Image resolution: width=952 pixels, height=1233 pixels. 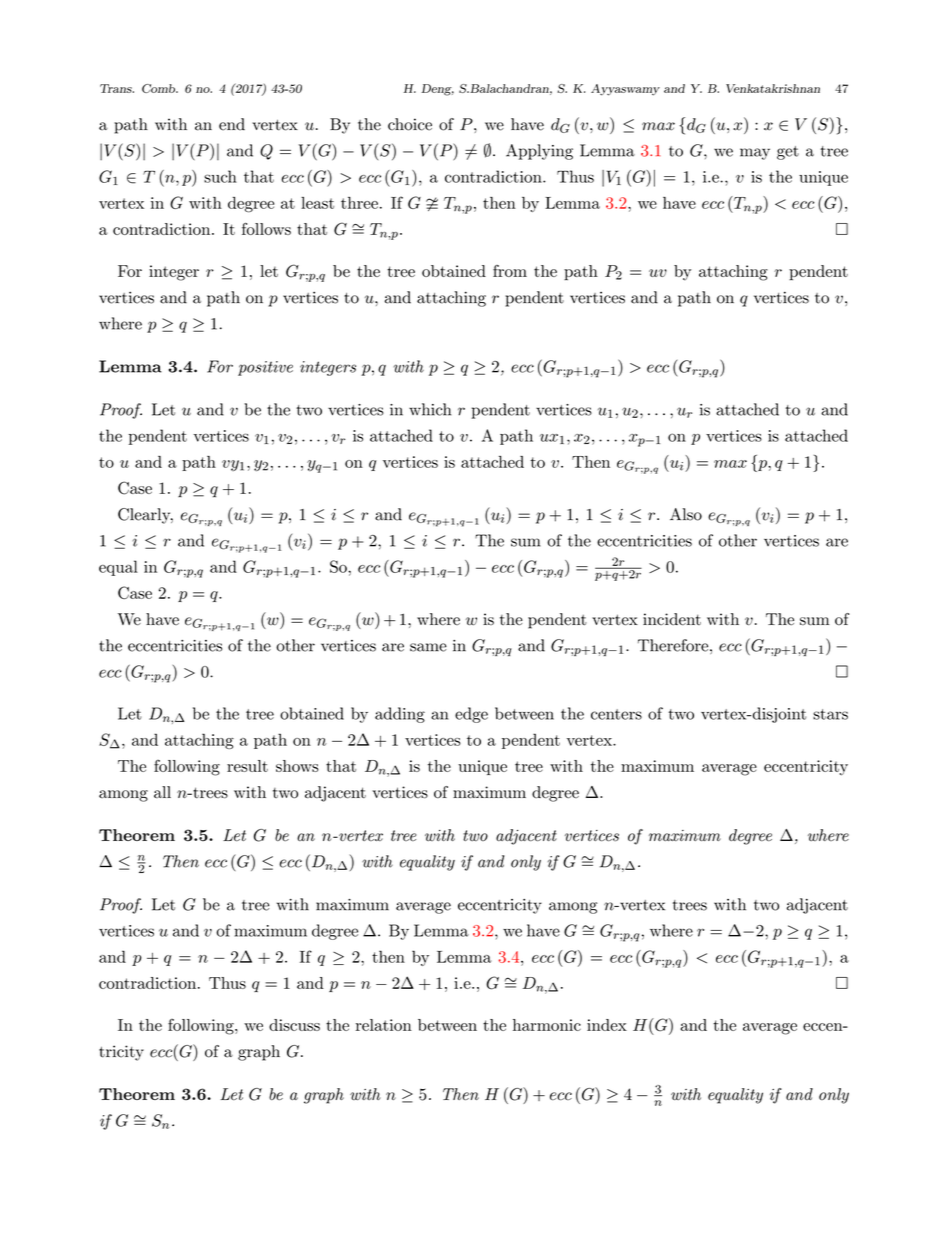 What do you see at coordinates (672, 619) in the image?
I see `incident` at bounding box center [672, 619].
